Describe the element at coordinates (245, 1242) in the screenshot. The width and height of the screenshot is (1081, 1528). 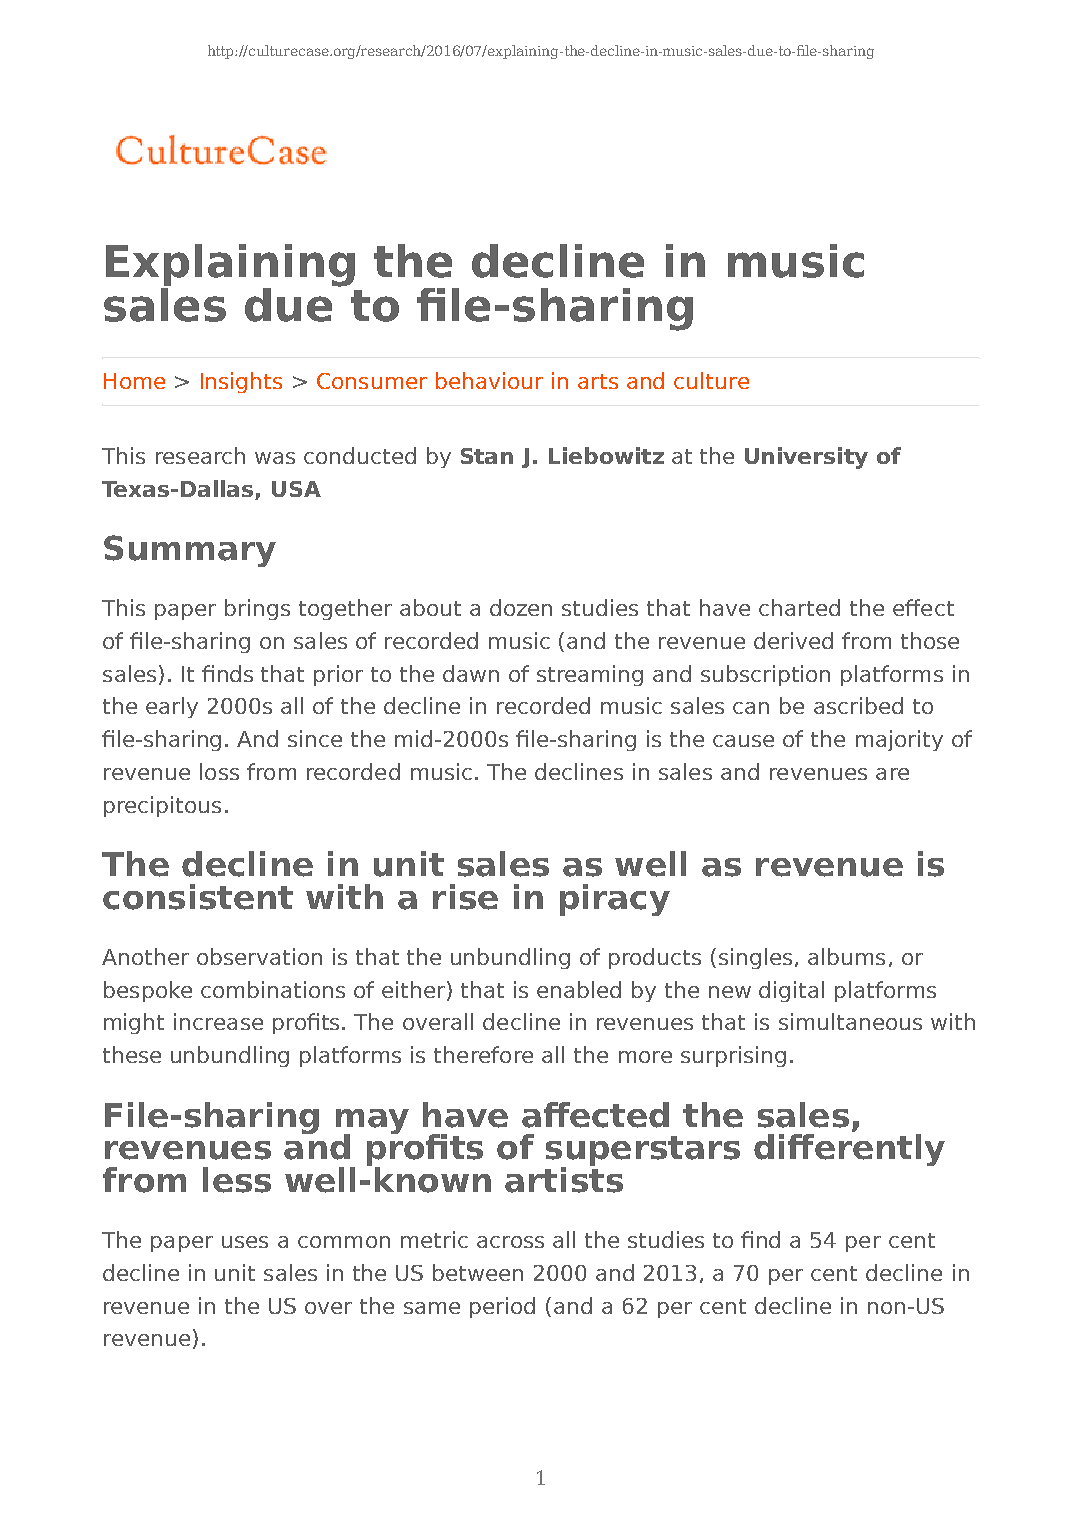
I see `uses` at that location.
